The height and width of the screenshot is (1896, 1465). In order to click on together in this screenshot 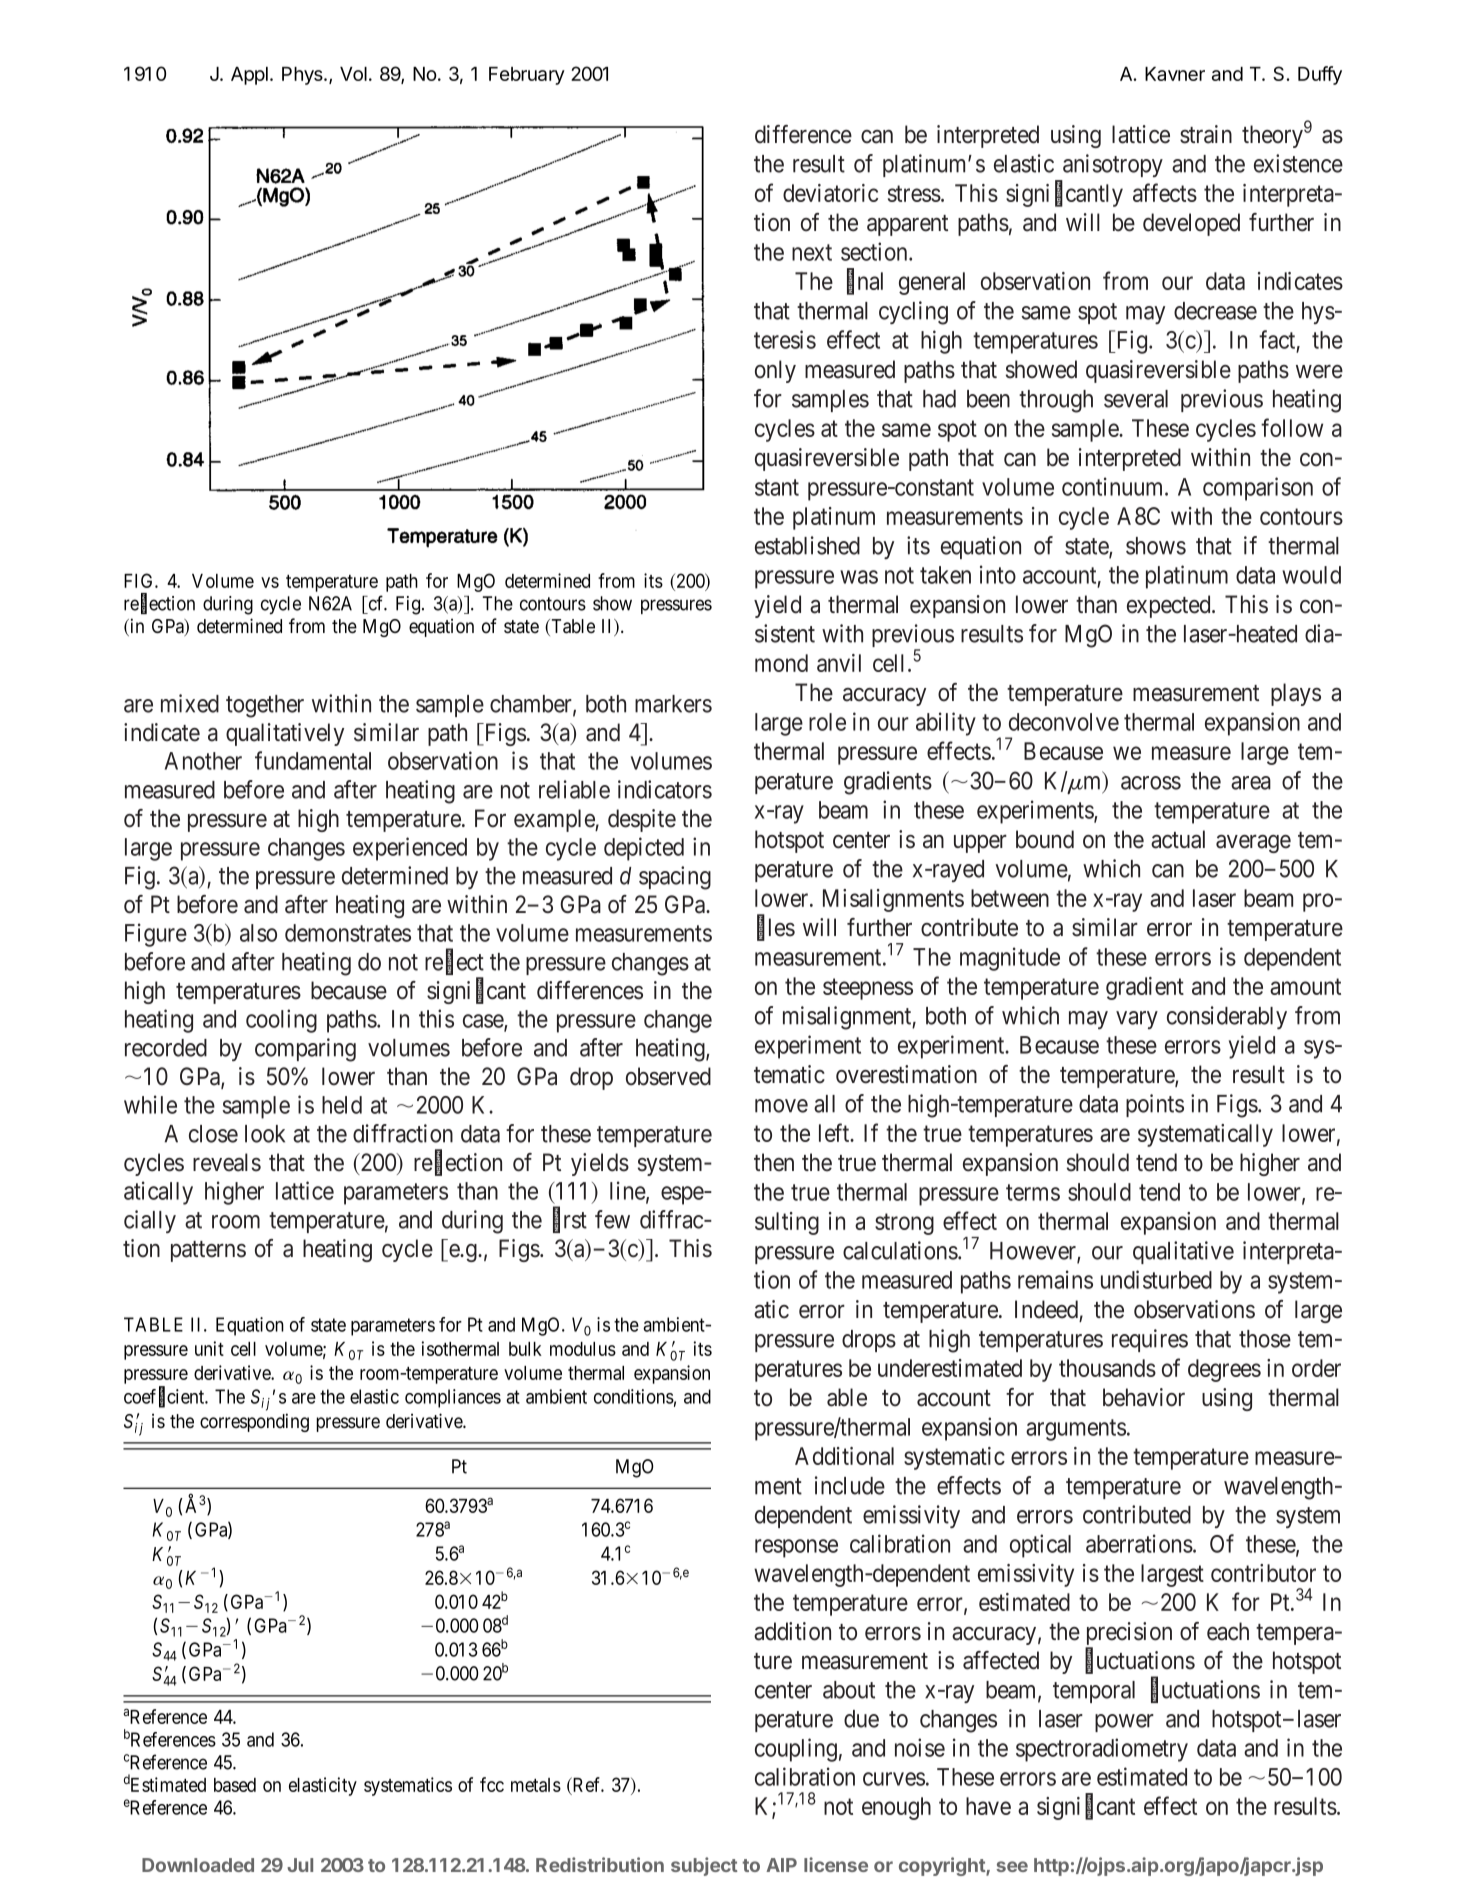, I will do `click(265, 706)`.
